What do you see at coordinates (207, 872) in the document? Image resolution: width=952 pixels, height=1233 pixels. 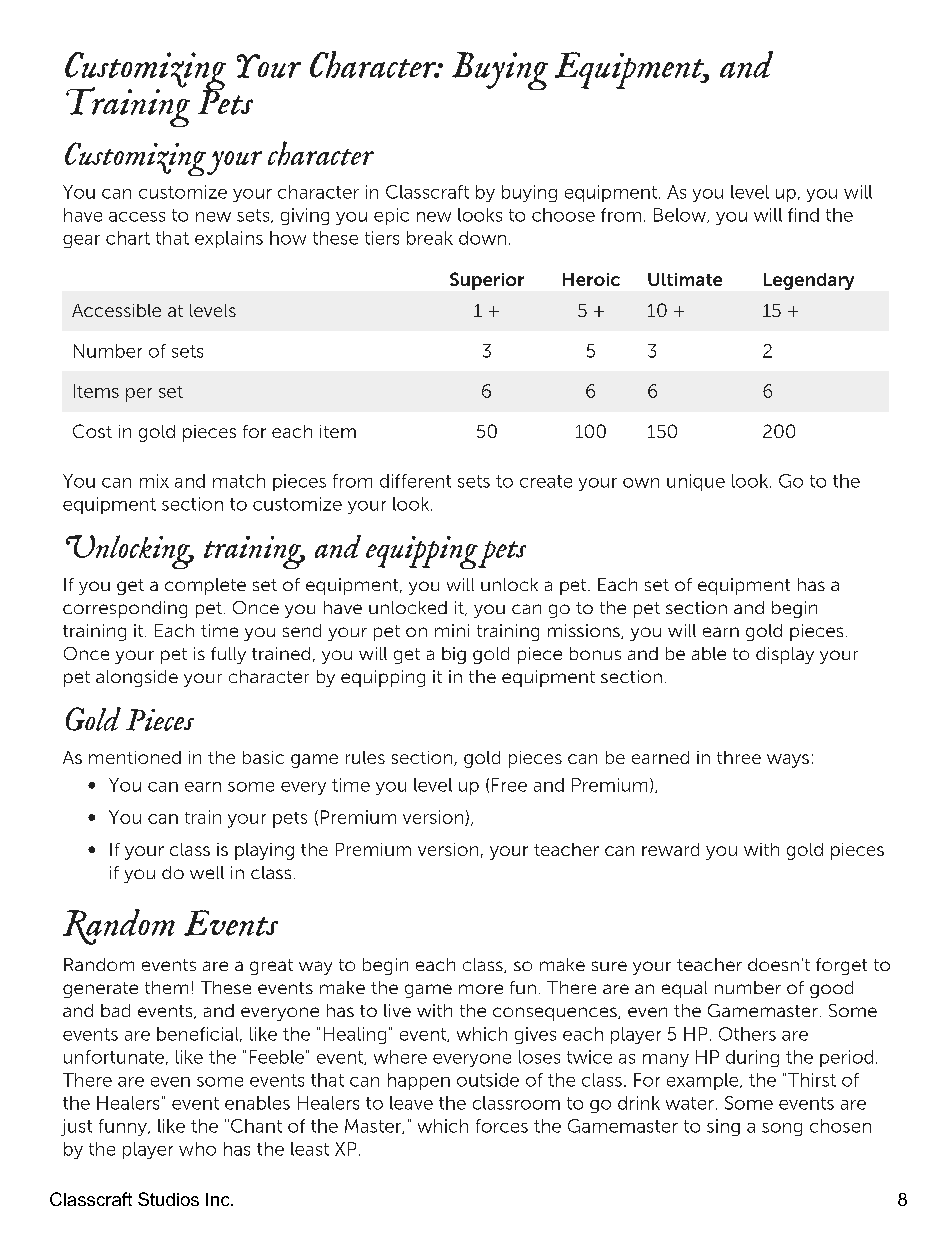 I see `well` at bounding box center [207, 872].
